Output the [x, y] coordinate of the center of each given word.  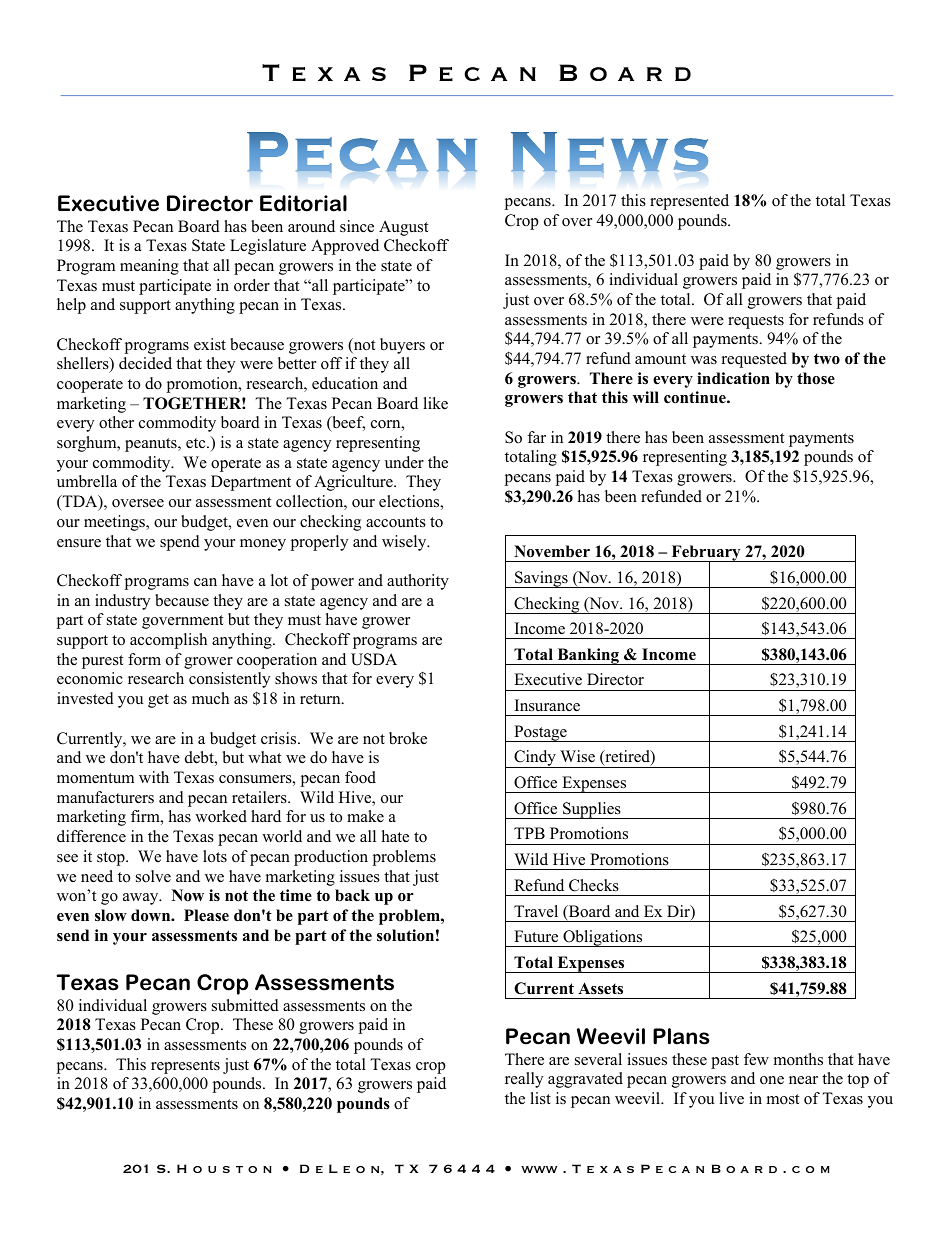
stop [112, 859]
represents [185, 1067]
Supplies [592, 810]
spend [180, 543]
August [403, 228]
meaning [149, 267]
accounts [396, 522]
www [539, 1169]
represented [689, 202]
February [706, 554]
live [731, 1098]
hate [395, 836]
